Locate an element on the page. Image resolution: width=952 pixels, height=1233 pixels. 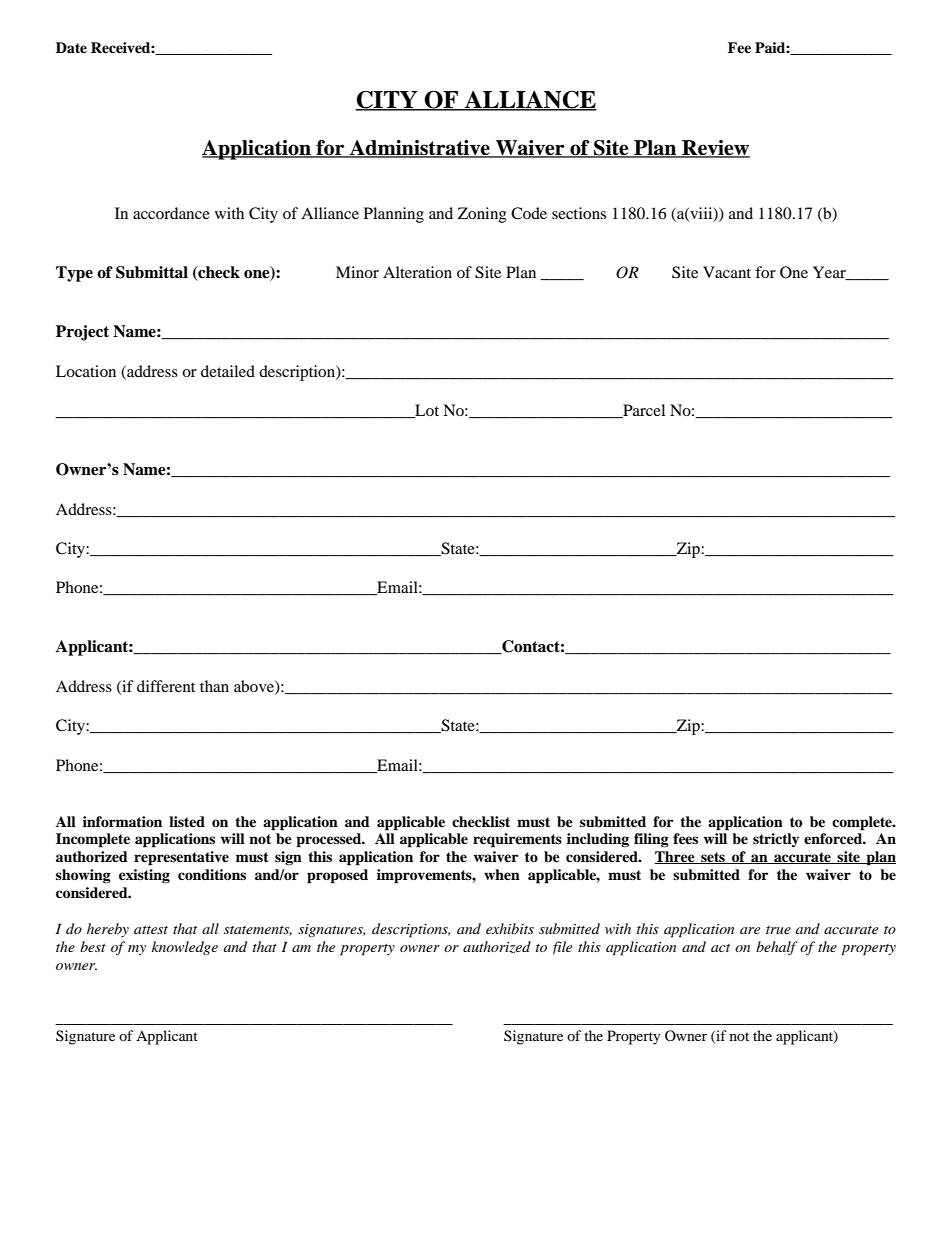
Administrative is located at coordinates (420, 149).
